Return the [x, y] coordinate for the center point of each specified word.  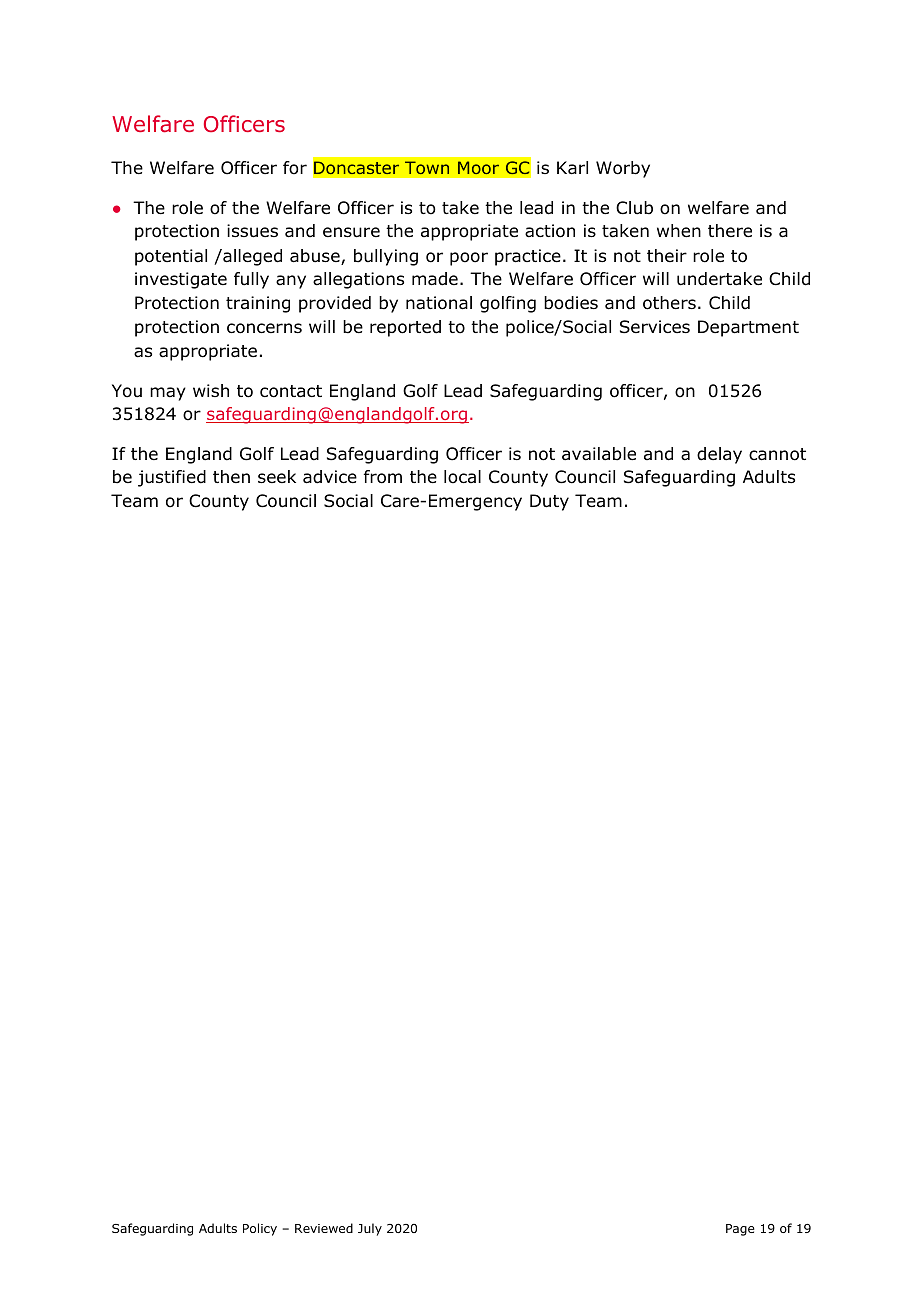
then [231, 476]
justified [172, 478]
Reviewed [324, 1228]
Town [427, 167]
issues [252, 231]
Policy [260, 1229]
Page [740, 1230]
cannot [777, 454]
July [370, 1229]
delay [719, 455]
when [679, 231]
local [462, 477]
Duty [549, 502]
